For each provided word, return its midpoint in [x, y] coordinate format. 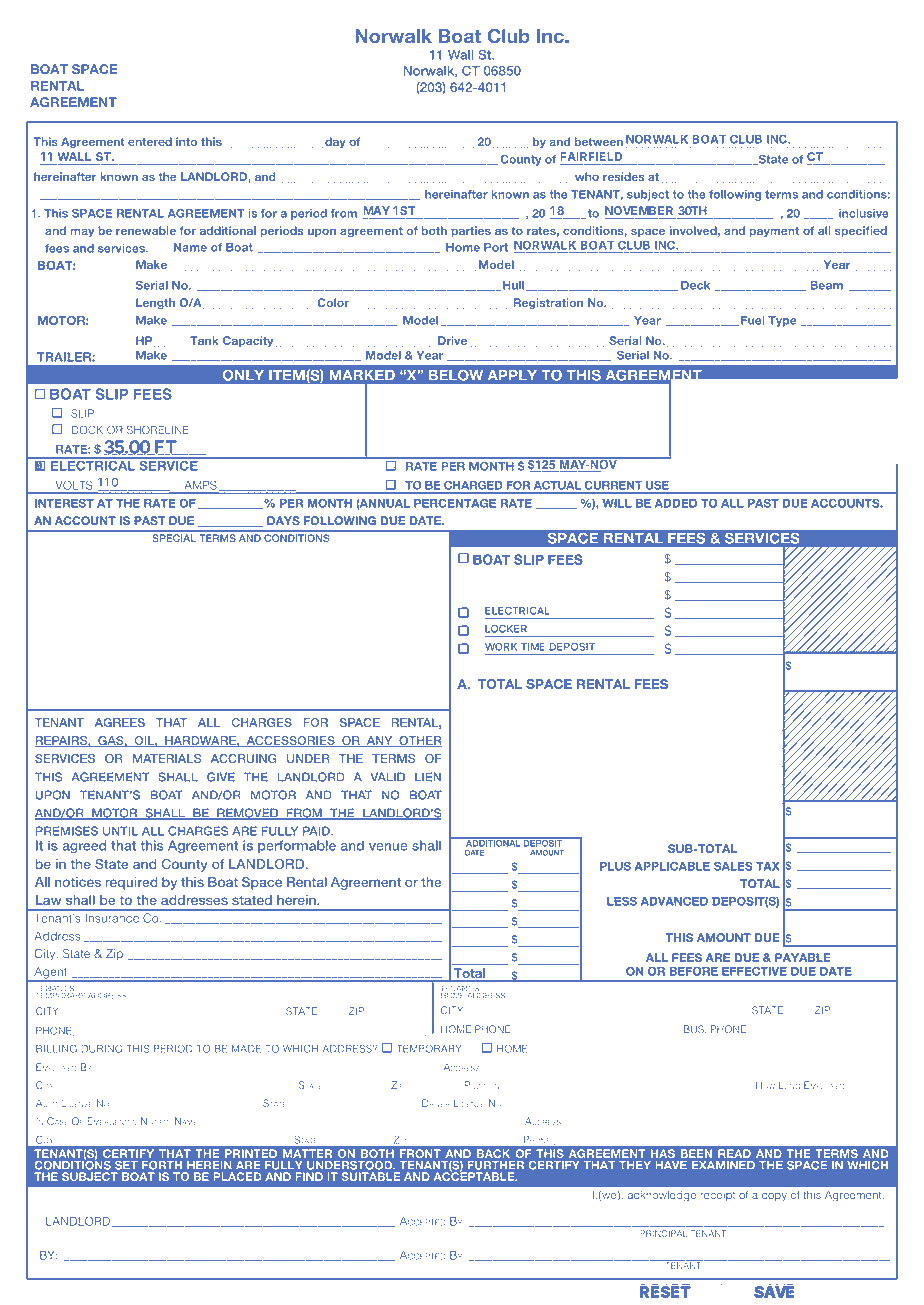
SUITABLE [370, 1176]
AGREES [119, 723]
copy [774, 1197]
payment [774, 232]
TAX [767, 866]
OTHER [419, 741]
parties [471, 231]
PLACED [237, 1176]
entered [150, 141]
